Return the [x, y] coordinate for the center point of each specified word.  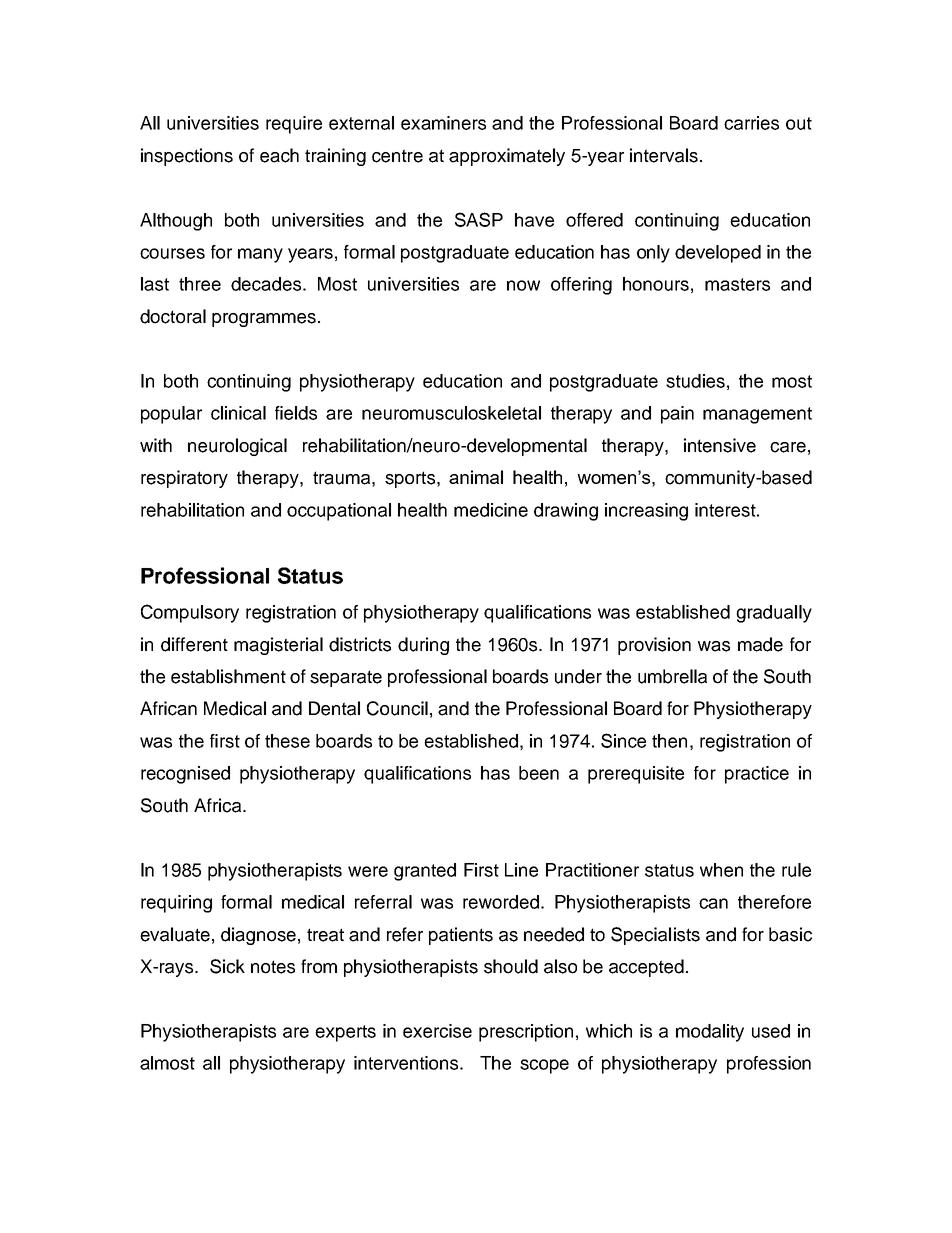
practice [757, 775]
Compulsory [190, 613]
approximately [507, 157]
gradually [774, 614]
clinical [238, 413]
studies [695, 381]
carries [751, 123]
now [523, 285]
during [423, 646]
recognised [185, 775]
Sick [227, 966]
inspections [187, 157]
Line [521, 870]
